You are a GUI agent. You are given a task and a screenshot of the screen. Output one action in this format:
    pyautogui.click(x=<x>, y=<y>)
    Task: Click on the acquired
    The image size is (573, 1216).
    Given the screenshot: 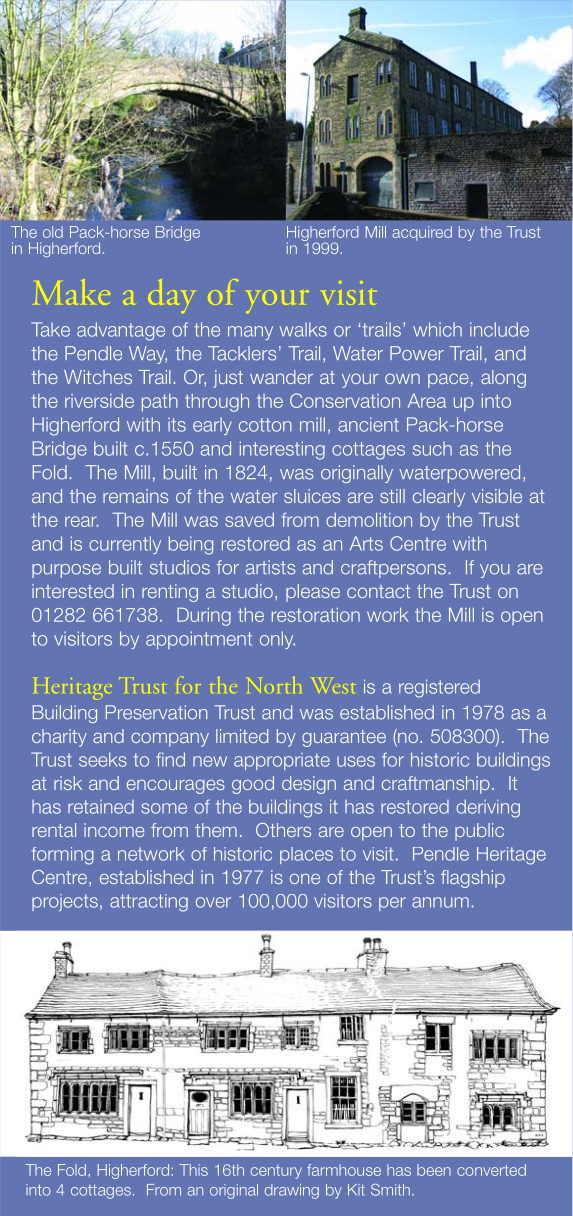 What is the action you would take?
    pyautogui.click(x=422, y=233)
